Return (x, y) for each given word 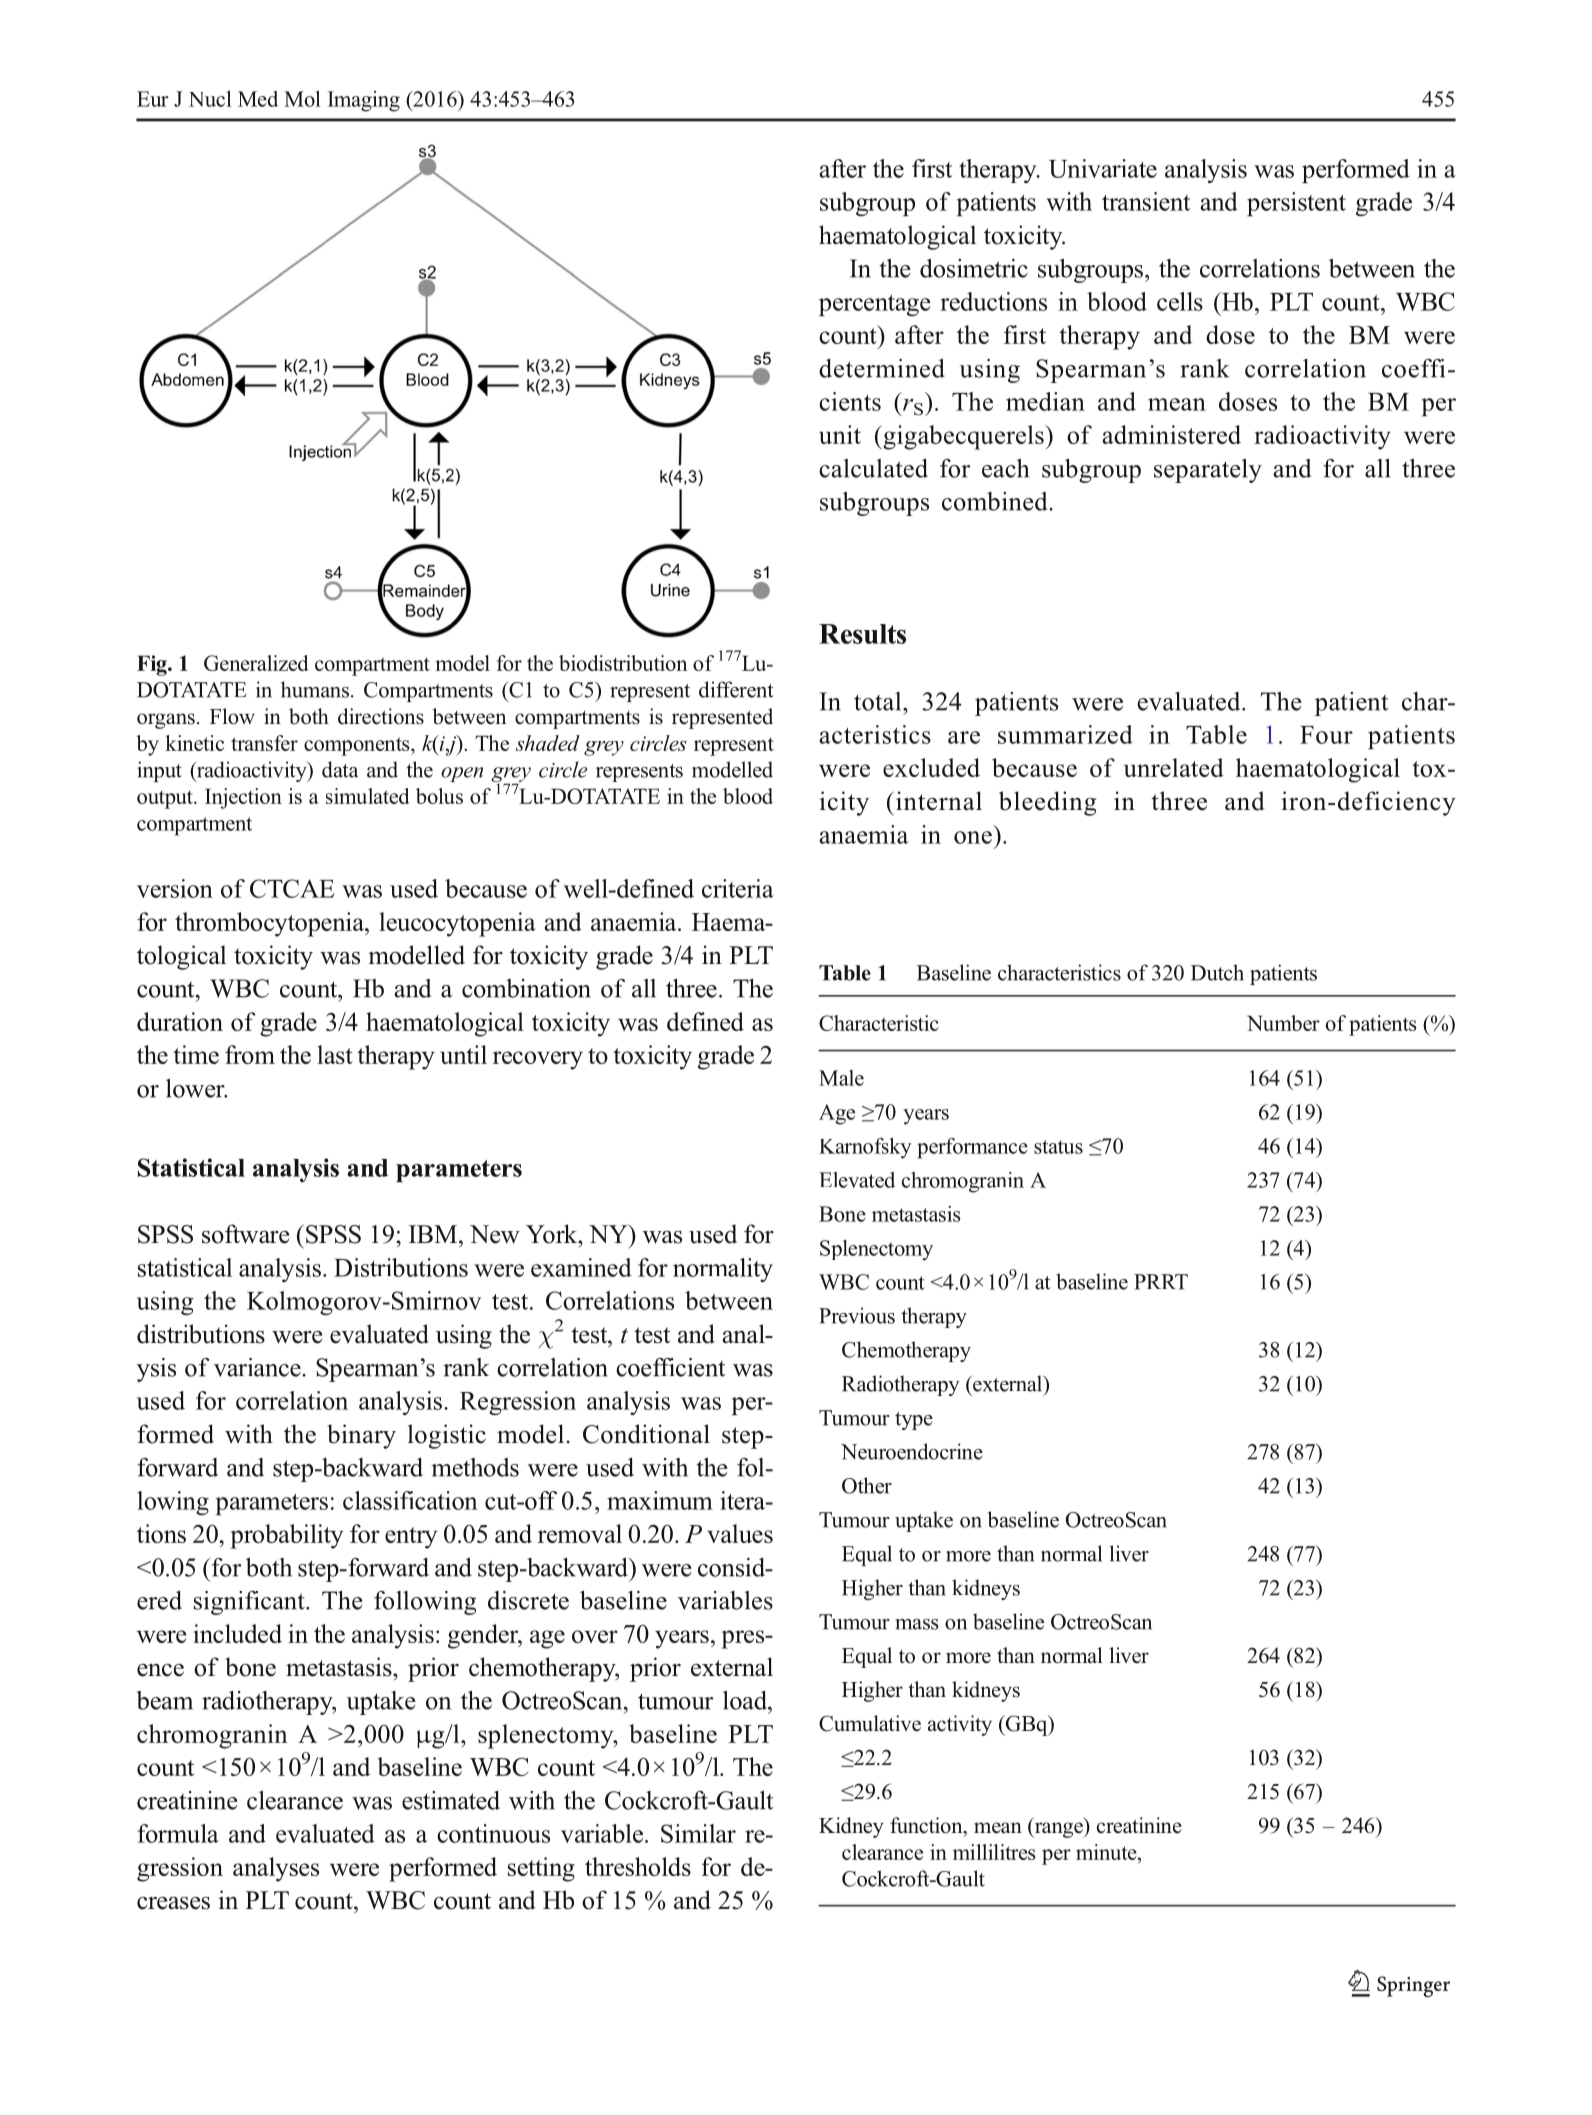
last (335, 1054)
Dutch (1217, 972)
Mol (302, 99)
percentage (875, 305)
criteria (738, 888)
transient (1146, 201)
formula (178, 1833)
